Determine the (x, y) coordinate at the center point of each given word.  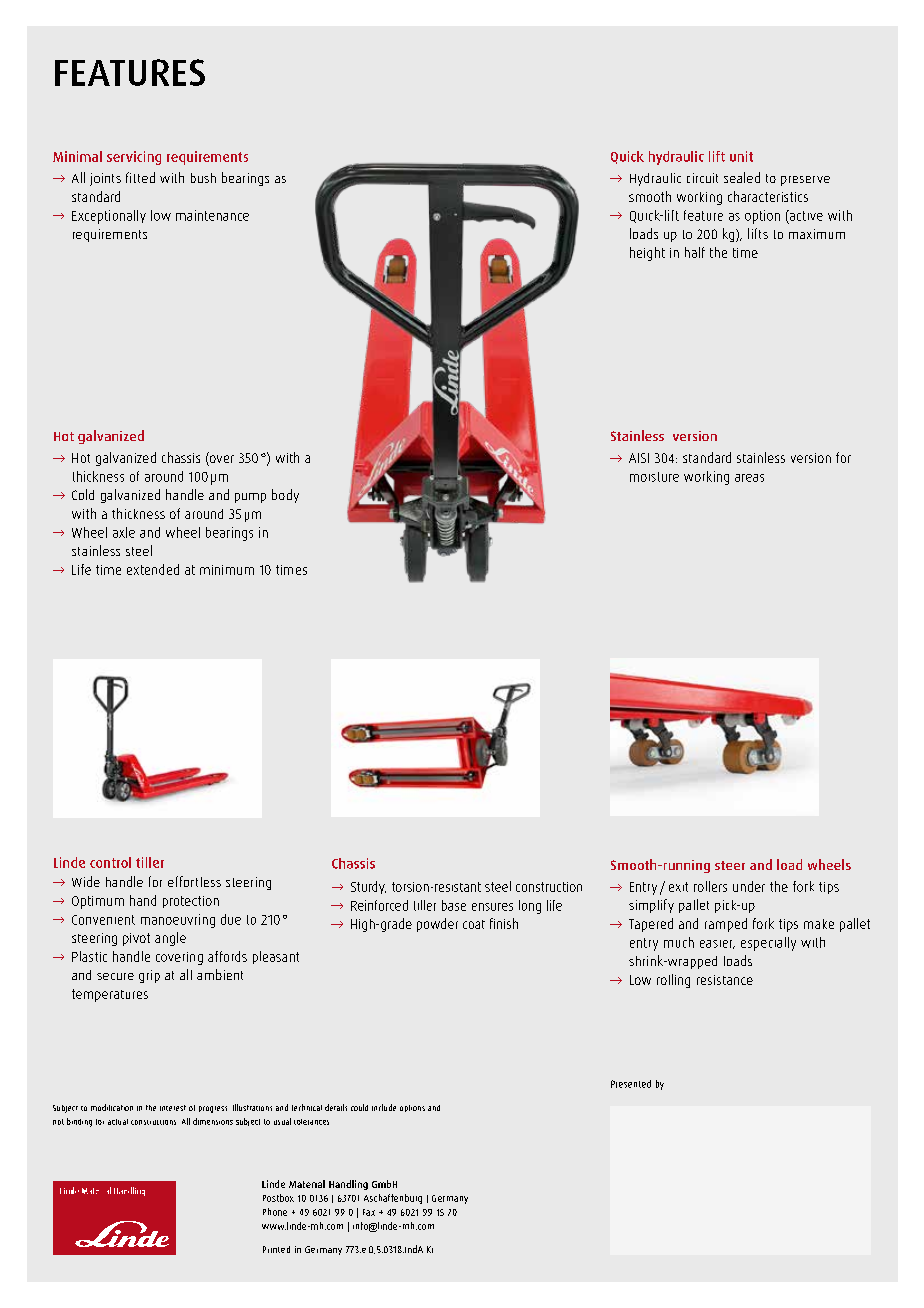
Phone (275, 1212)
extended (153, 569)
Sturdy (368, 887)
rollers (710, 886)
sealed (742, 177)
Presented (631, 1084)
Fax (369, 1212)
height (647, 254)
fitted (140, 177)
